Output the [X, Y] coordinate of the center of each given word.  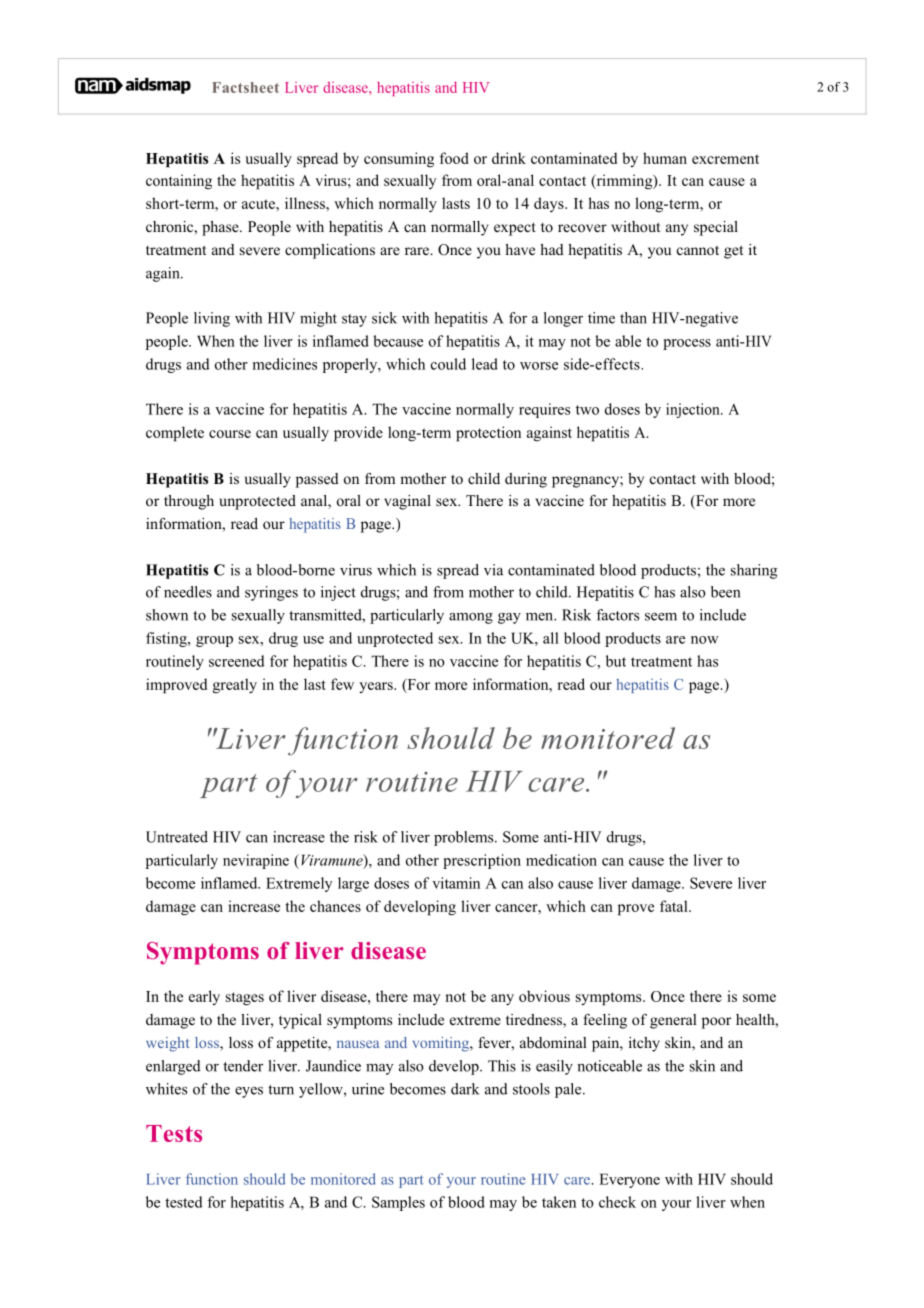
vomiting [441, 1044]
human [665, 158]
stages [245, 999]
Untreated [177, 837]
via [493, 570]
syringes [271, 593]
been [726, 592]
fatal [675, 906]
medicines [285, 364]
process [687, 344]
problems [465, 838]
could [448, 364]
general [673, 1021]
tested [184, 1202]
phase [221, 228]
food [454, 158]
